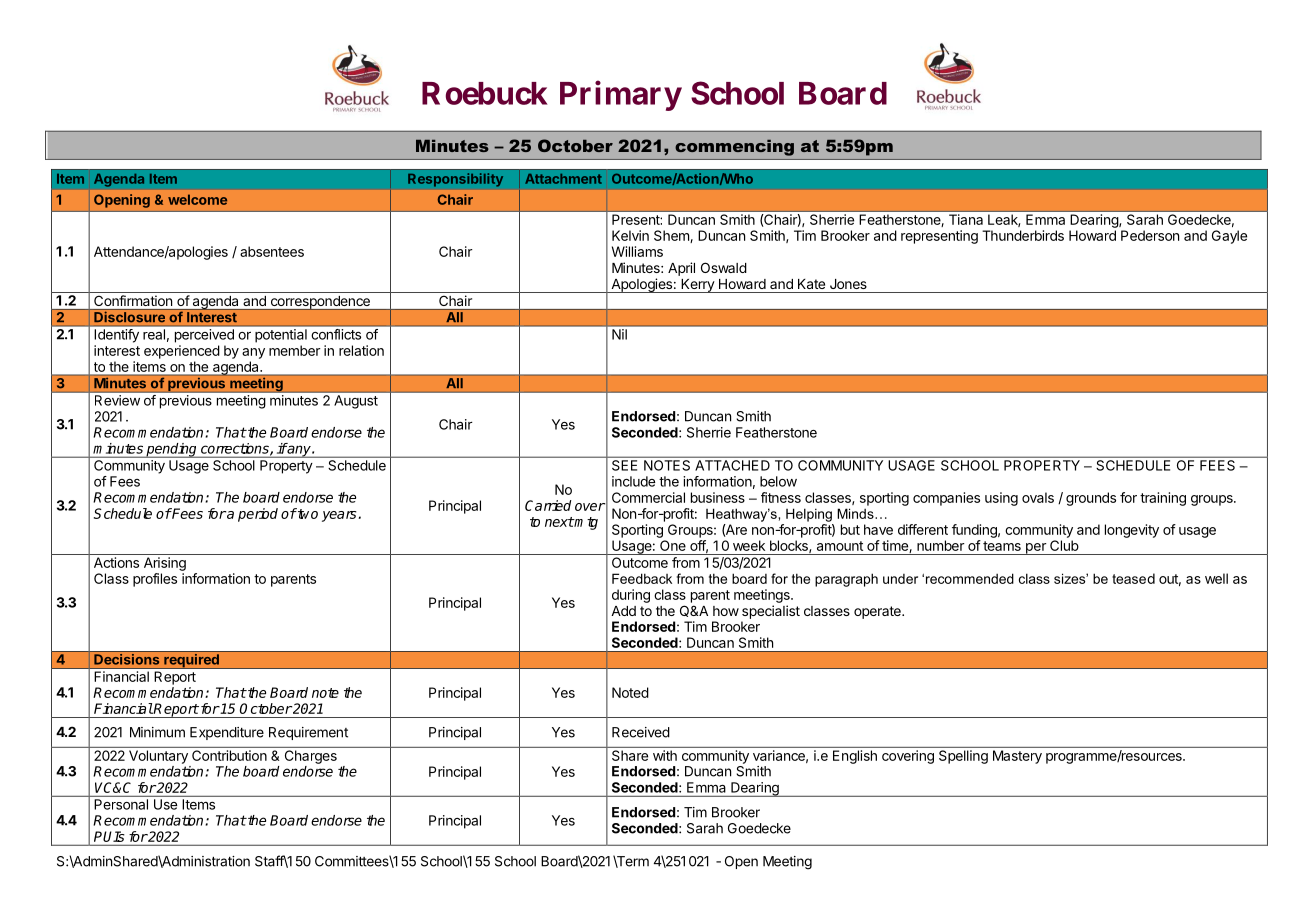  I want to click on profiles, so click(155, 580).
